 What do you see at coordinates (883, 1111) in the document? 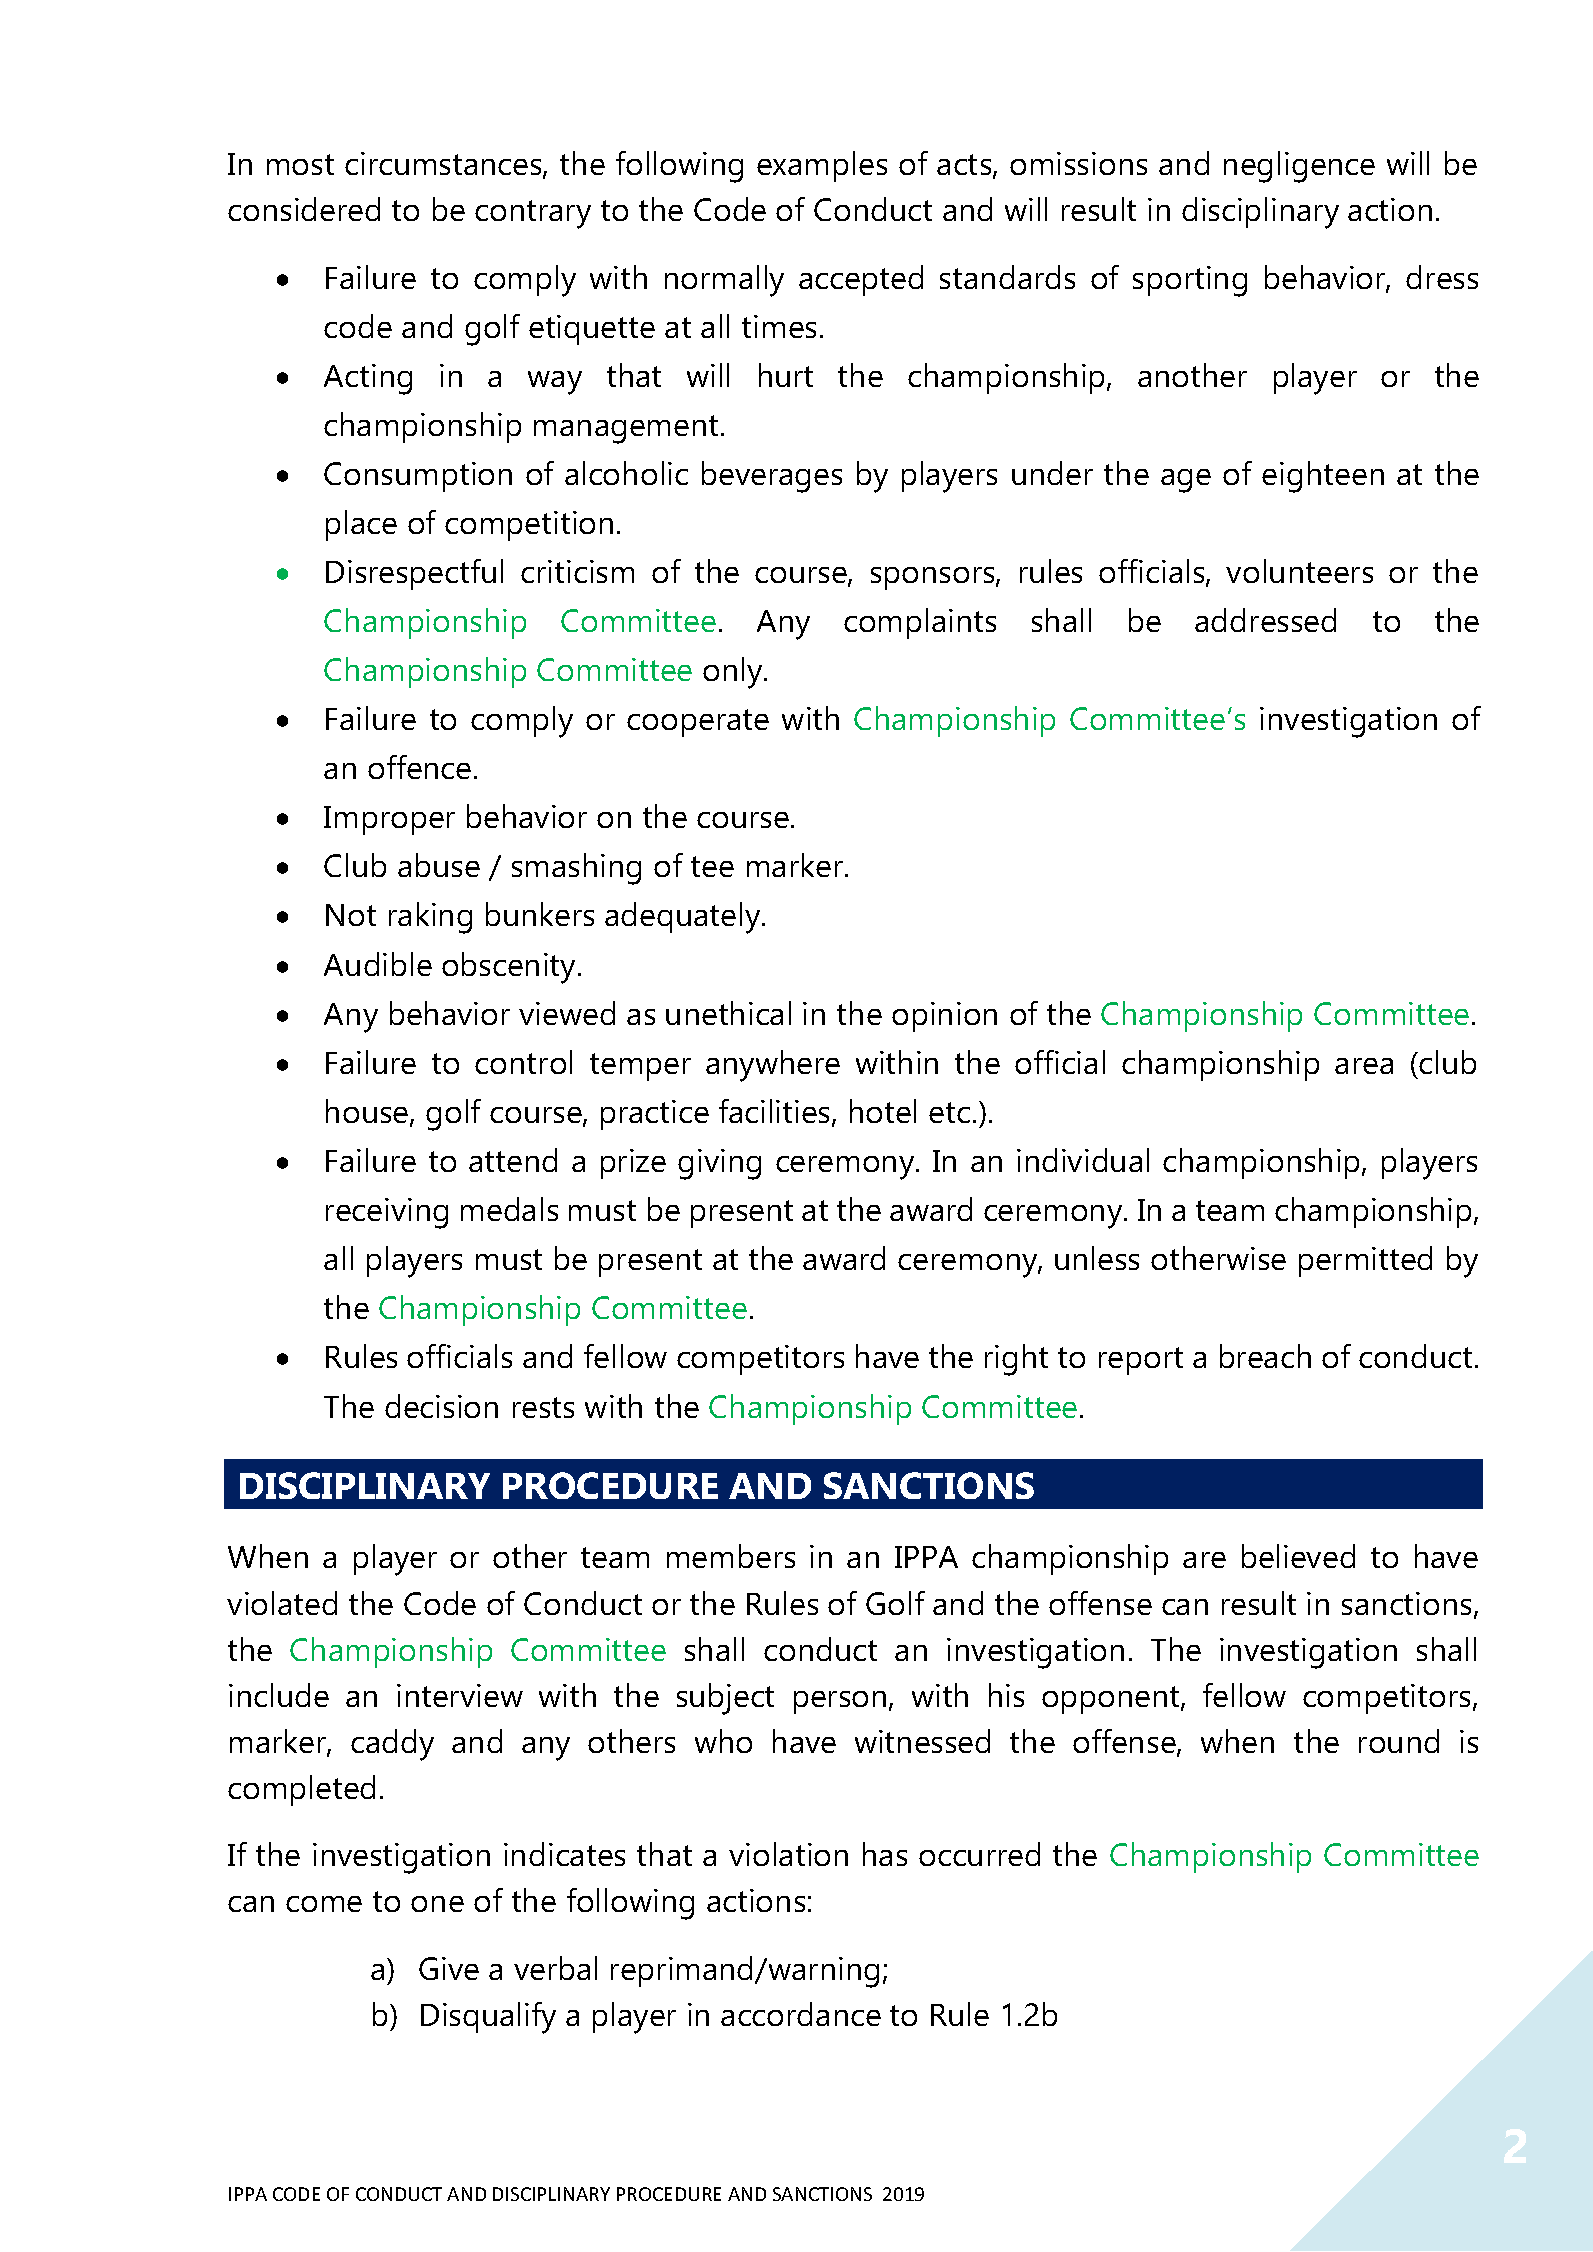
I see `hotel` at bounding box center [883, 1111].
